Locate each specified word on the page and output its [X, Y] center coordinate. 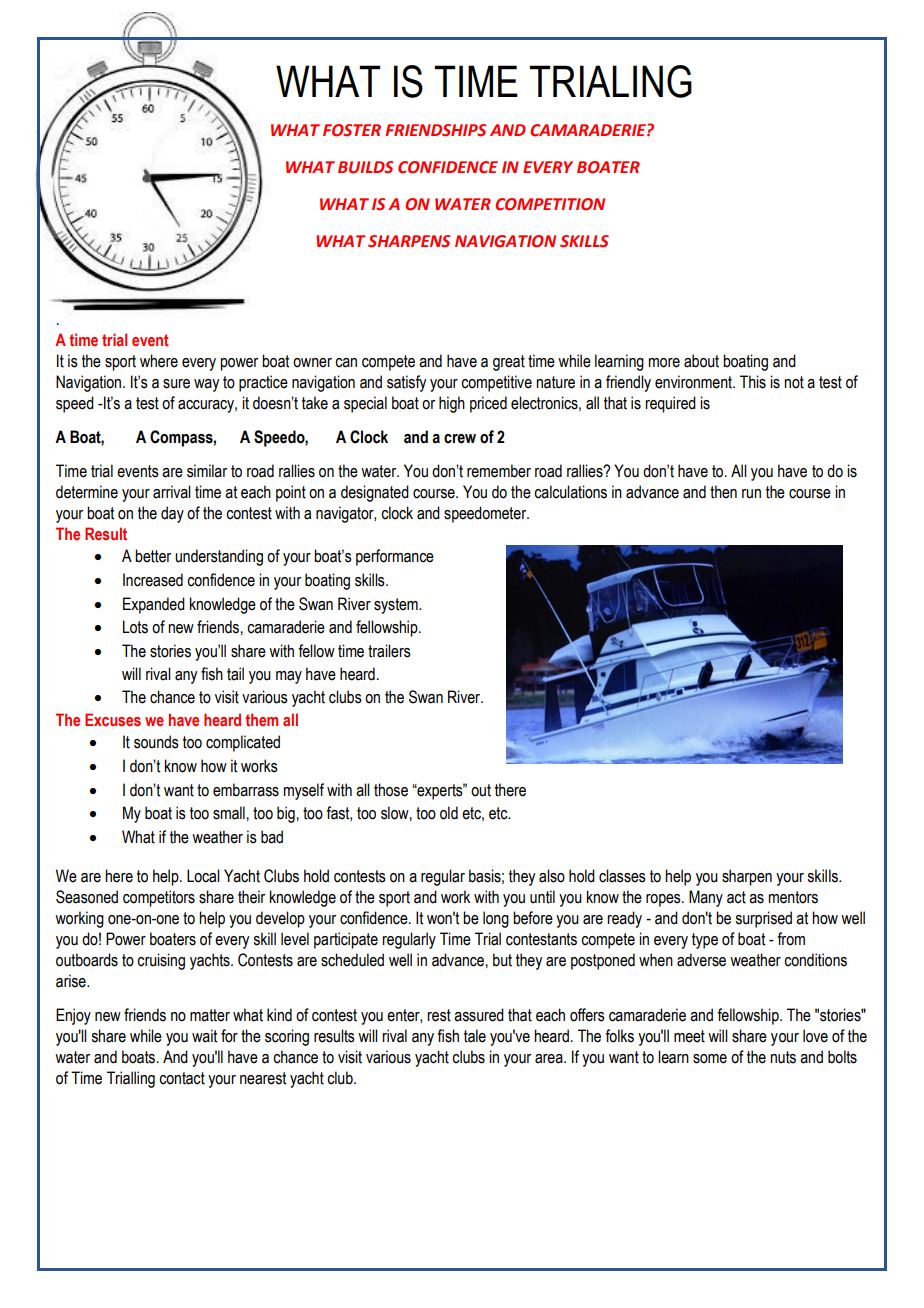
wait [204, 1036]
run [751, 494]
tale [475, 1036]
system [397, 606]
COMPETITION [550, 204]
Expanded [154, 605]
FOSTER [352, 130]
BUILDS [365, 167]
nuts [783, 1057]
